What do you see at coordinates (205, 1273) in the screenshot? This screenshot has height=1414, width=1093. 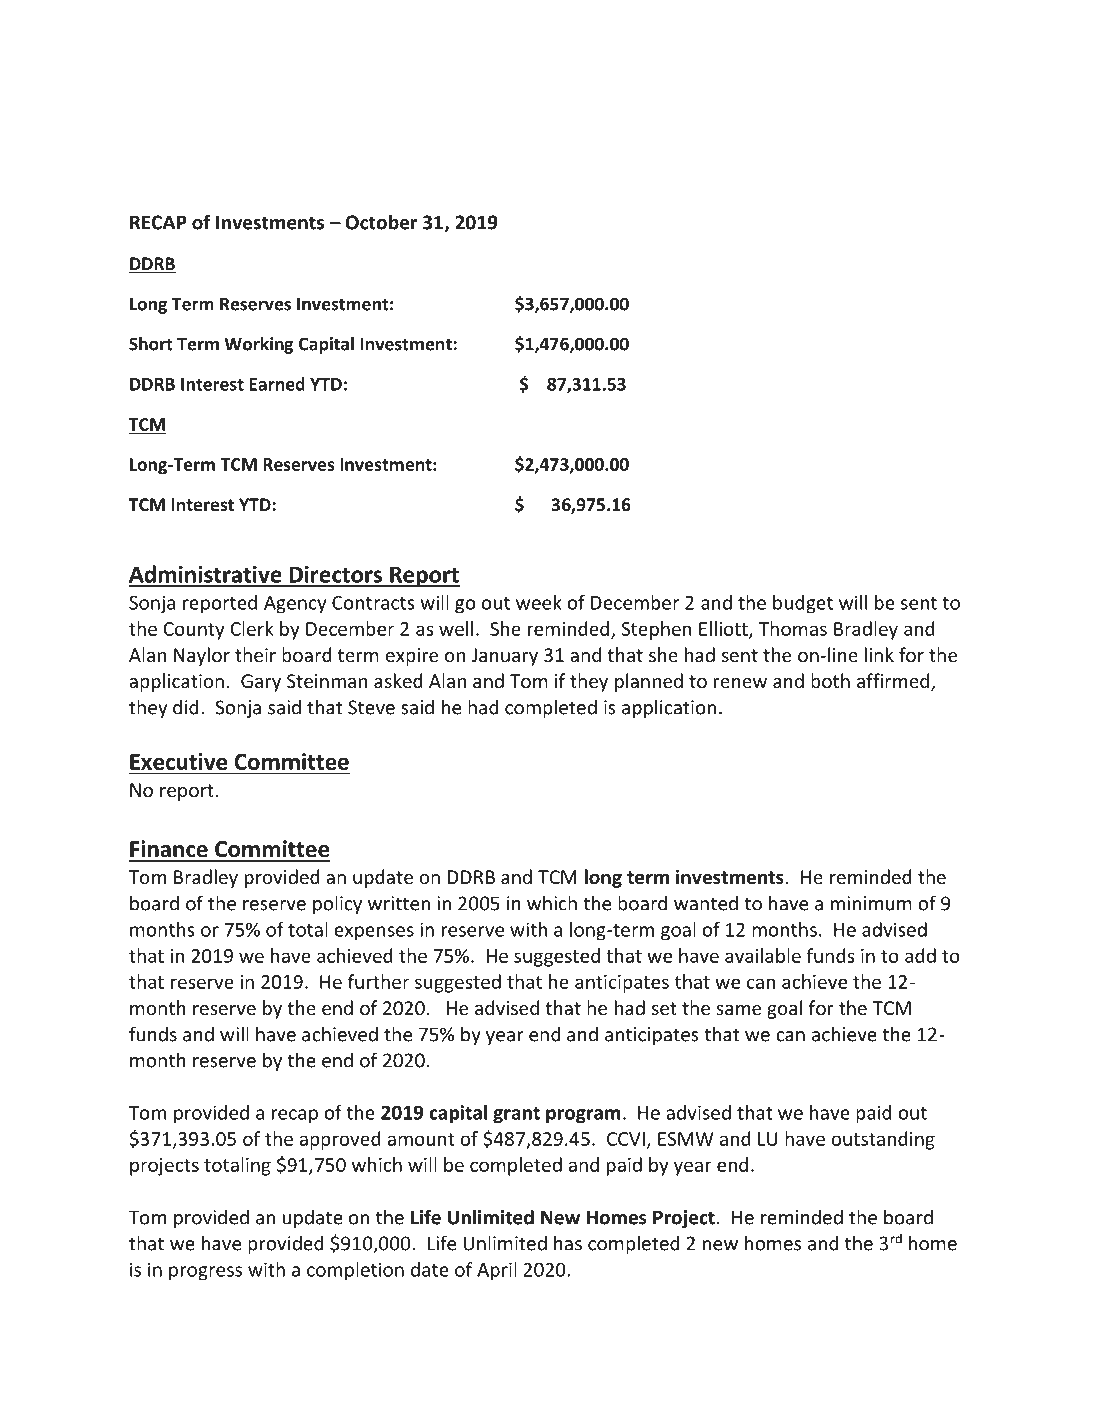 I see `progress` at bounding box center [205, 1273].
